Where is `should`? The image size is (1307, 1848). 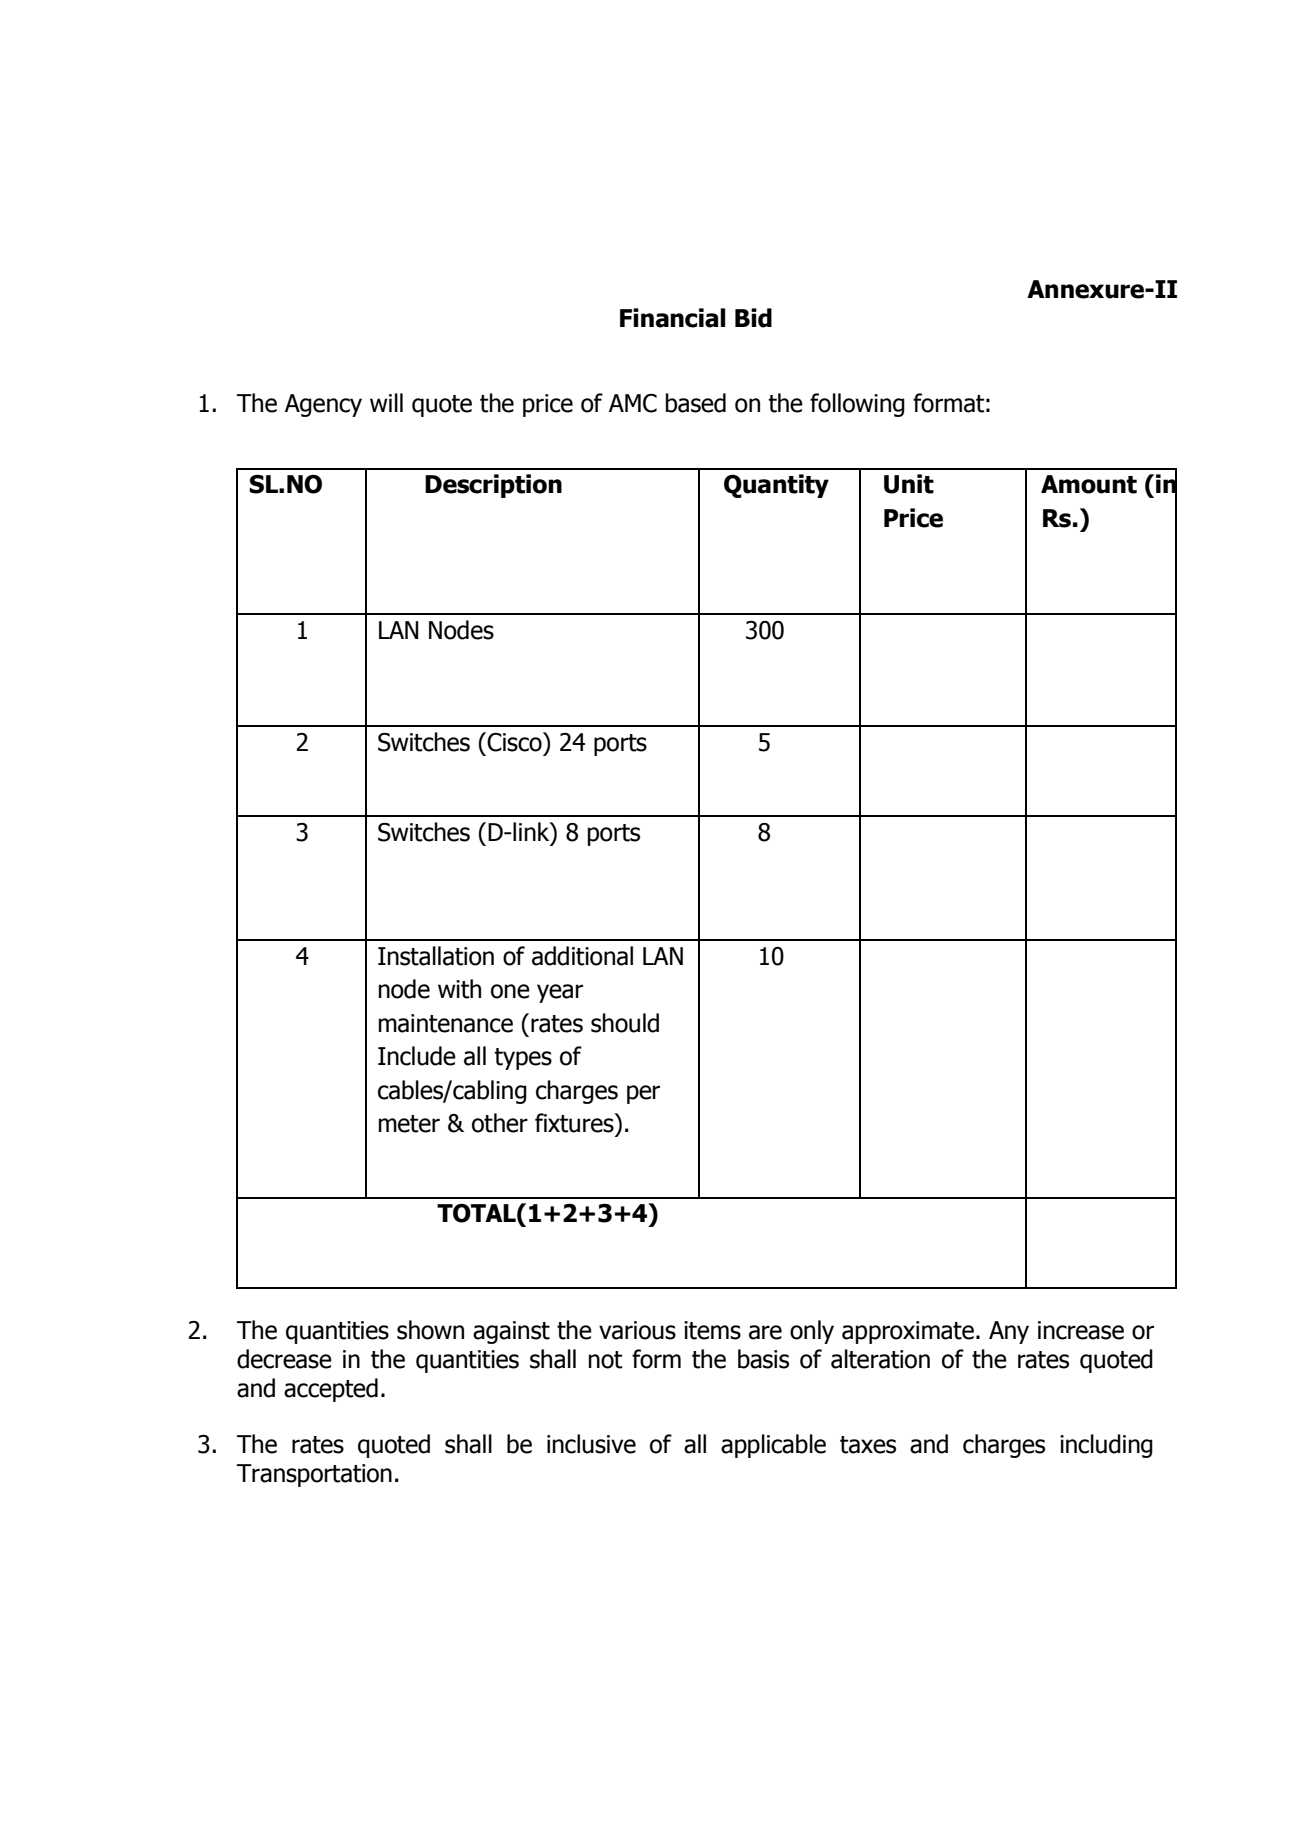
should is located at coordinates (625, 1023).
